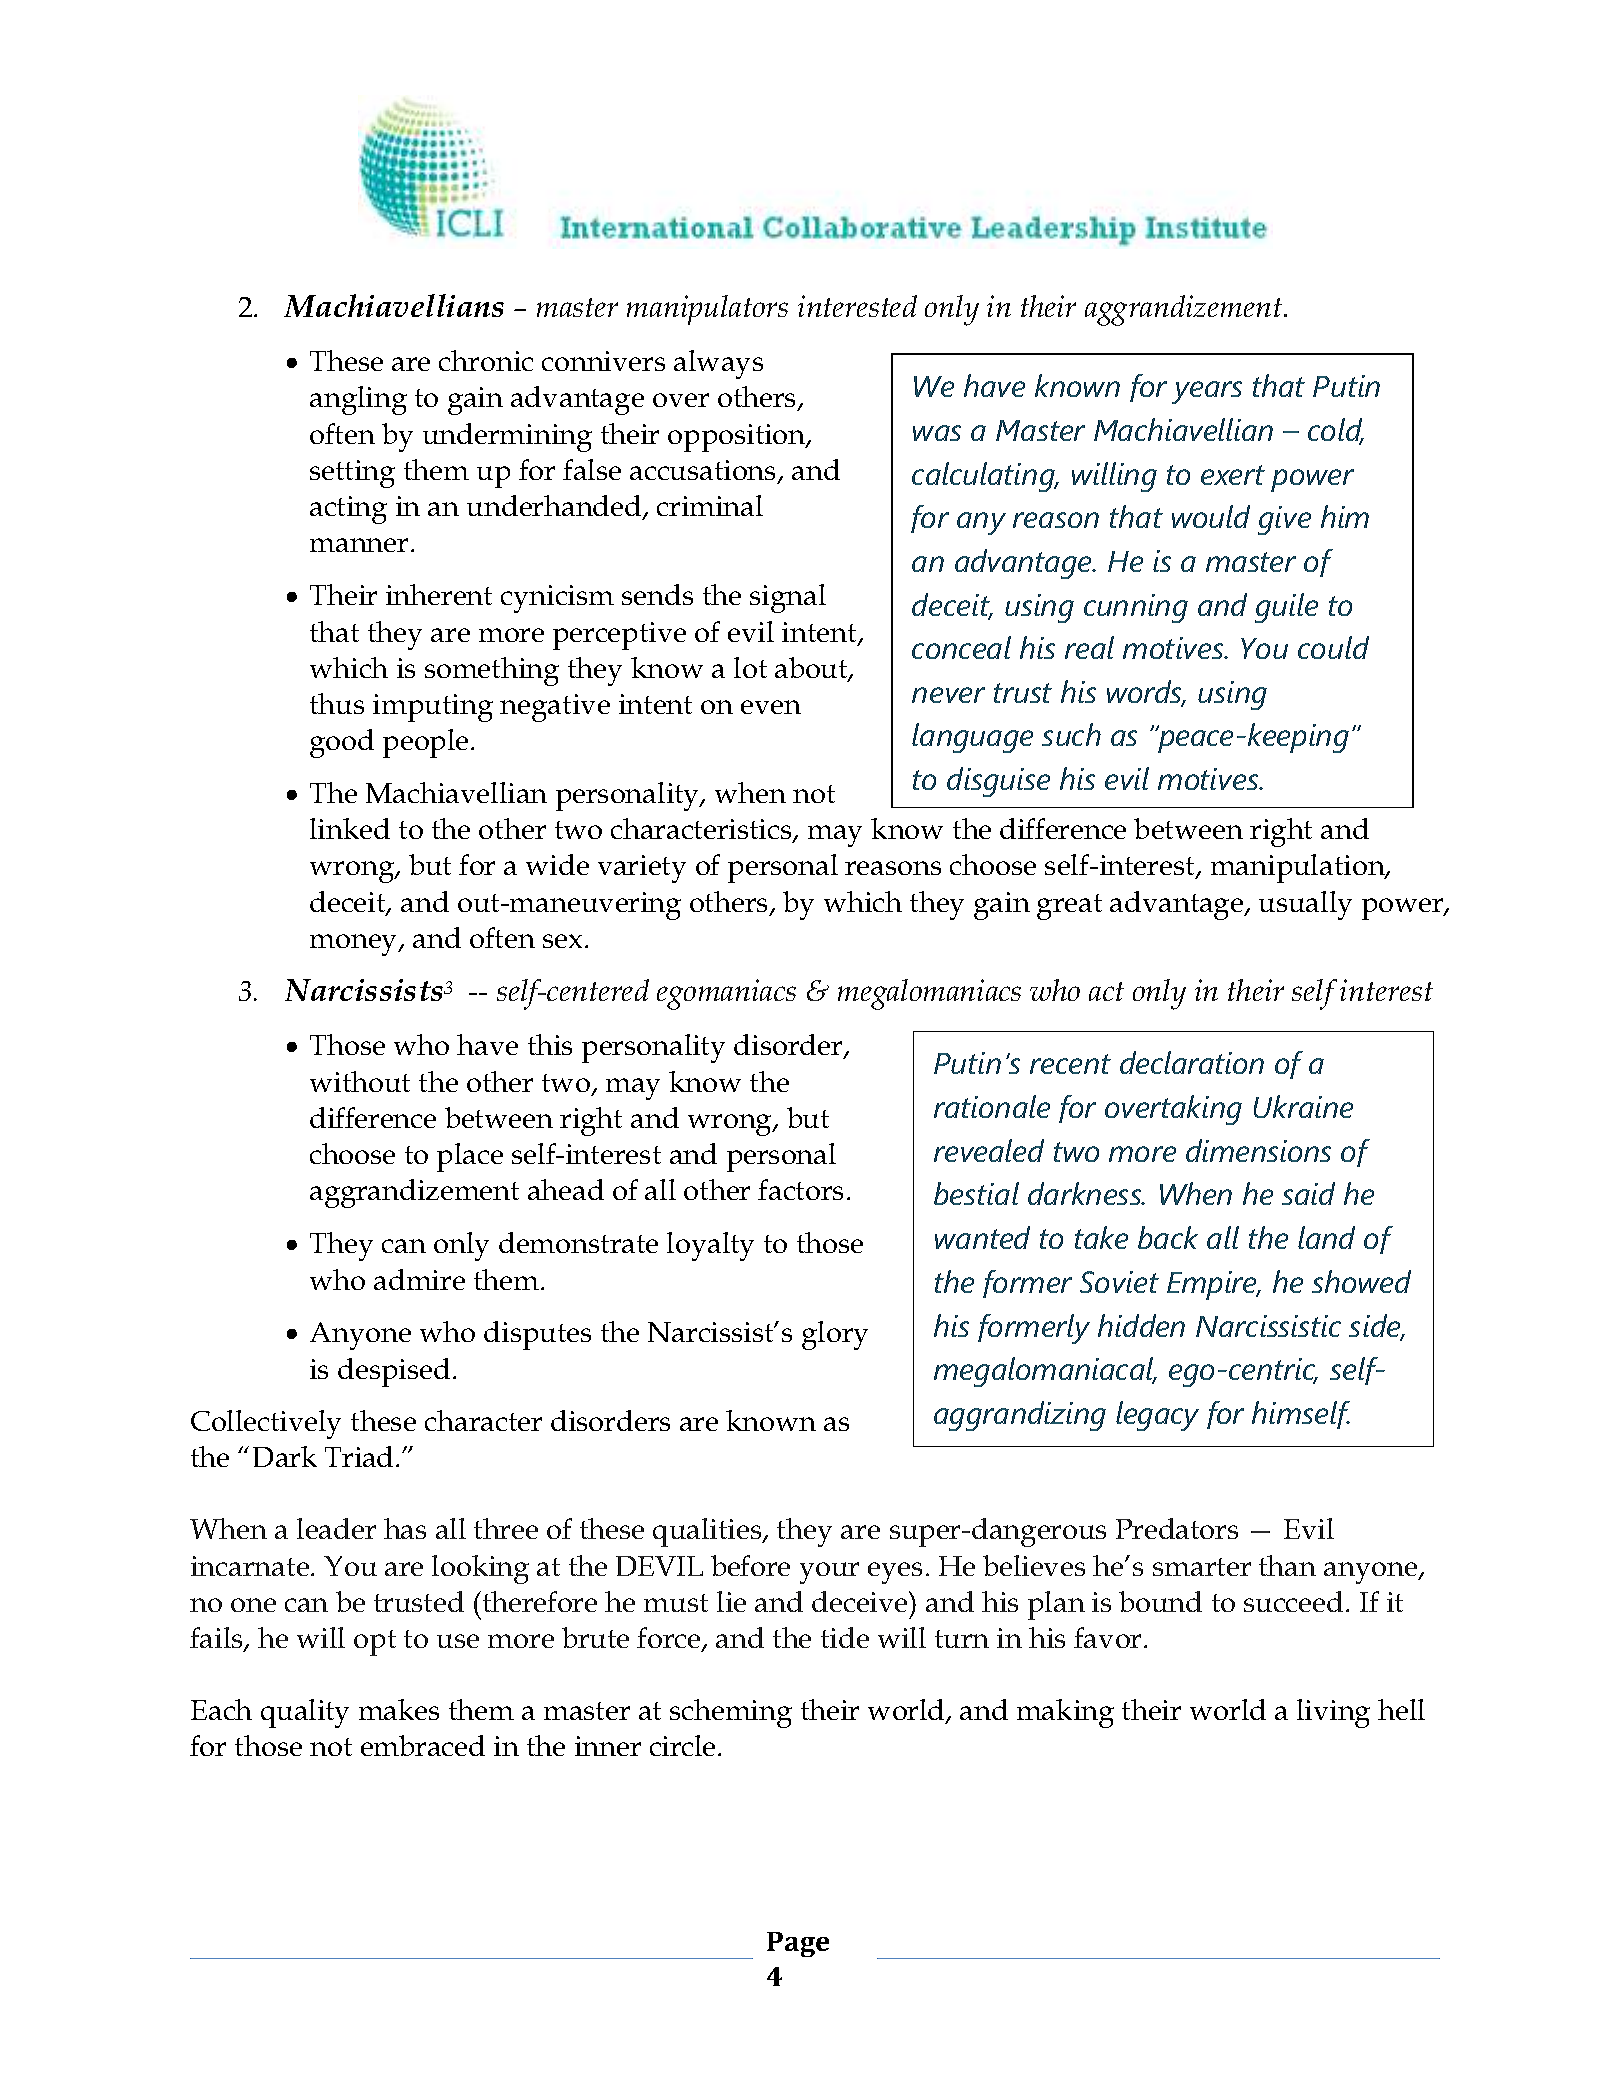 The image size is (1618, 2094). I want to click on could, so click(1333, 647).
